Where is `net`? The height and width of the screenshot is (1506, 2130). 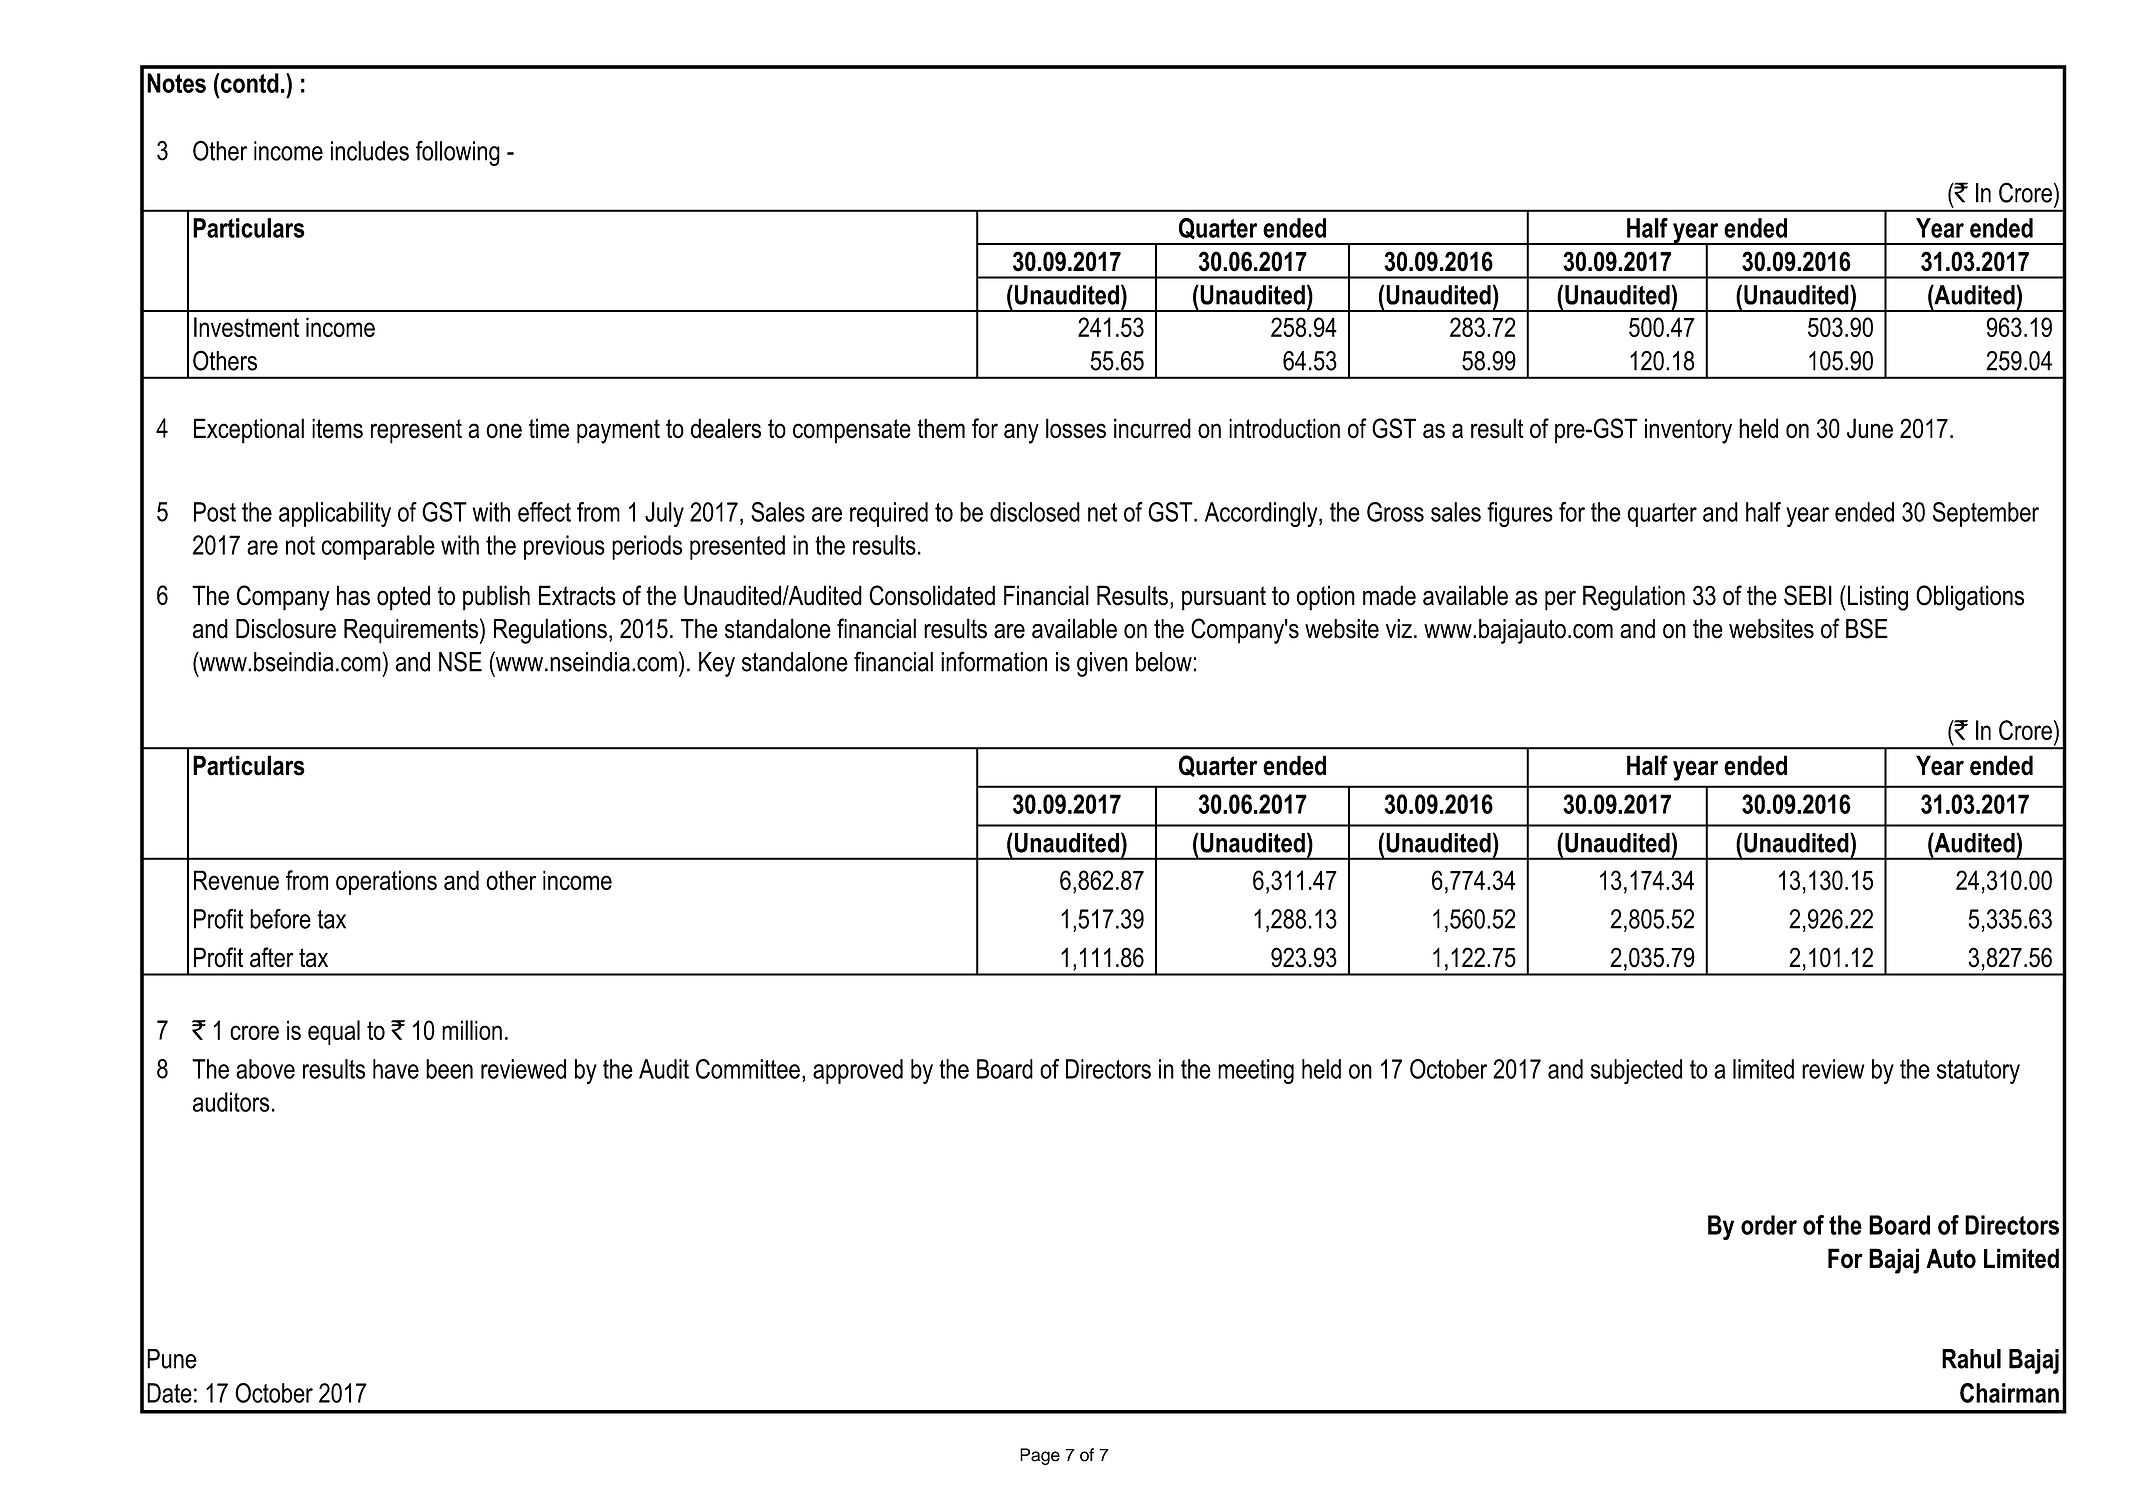
net is located at coordinates (1102, 512).
